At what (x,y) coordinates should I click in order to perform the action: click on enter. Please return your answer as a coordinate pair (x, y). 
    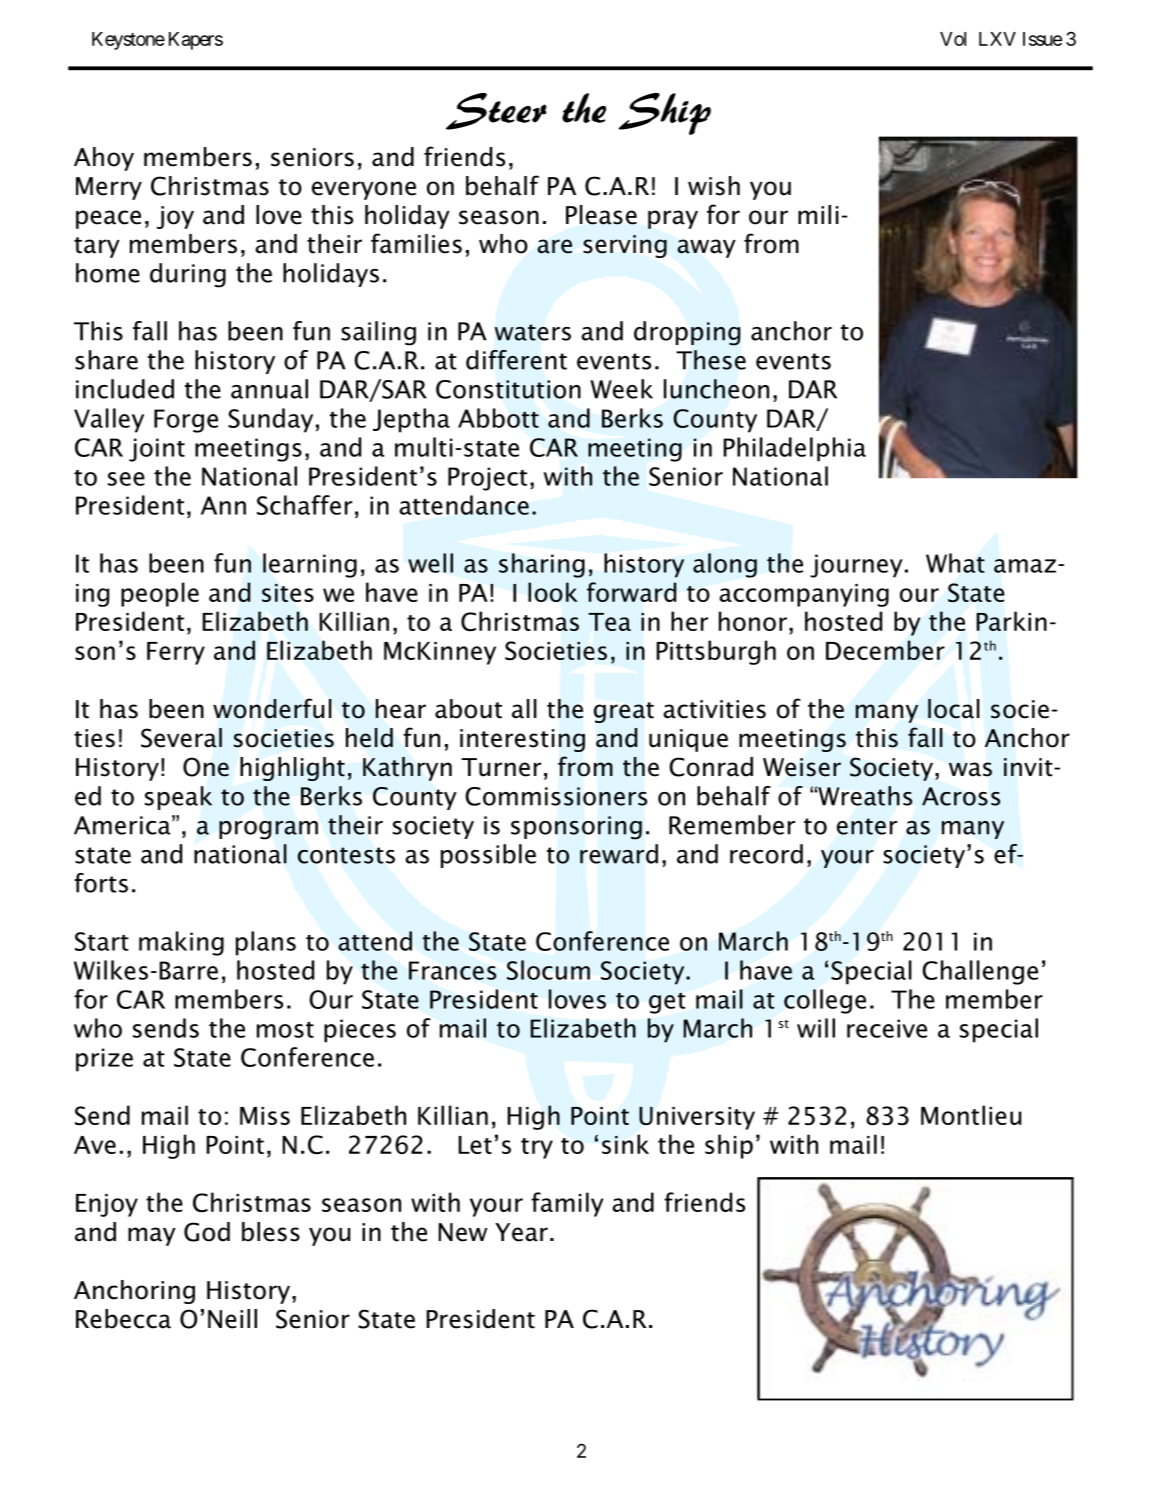
    Looking at the image, I should click on (867, 826).
